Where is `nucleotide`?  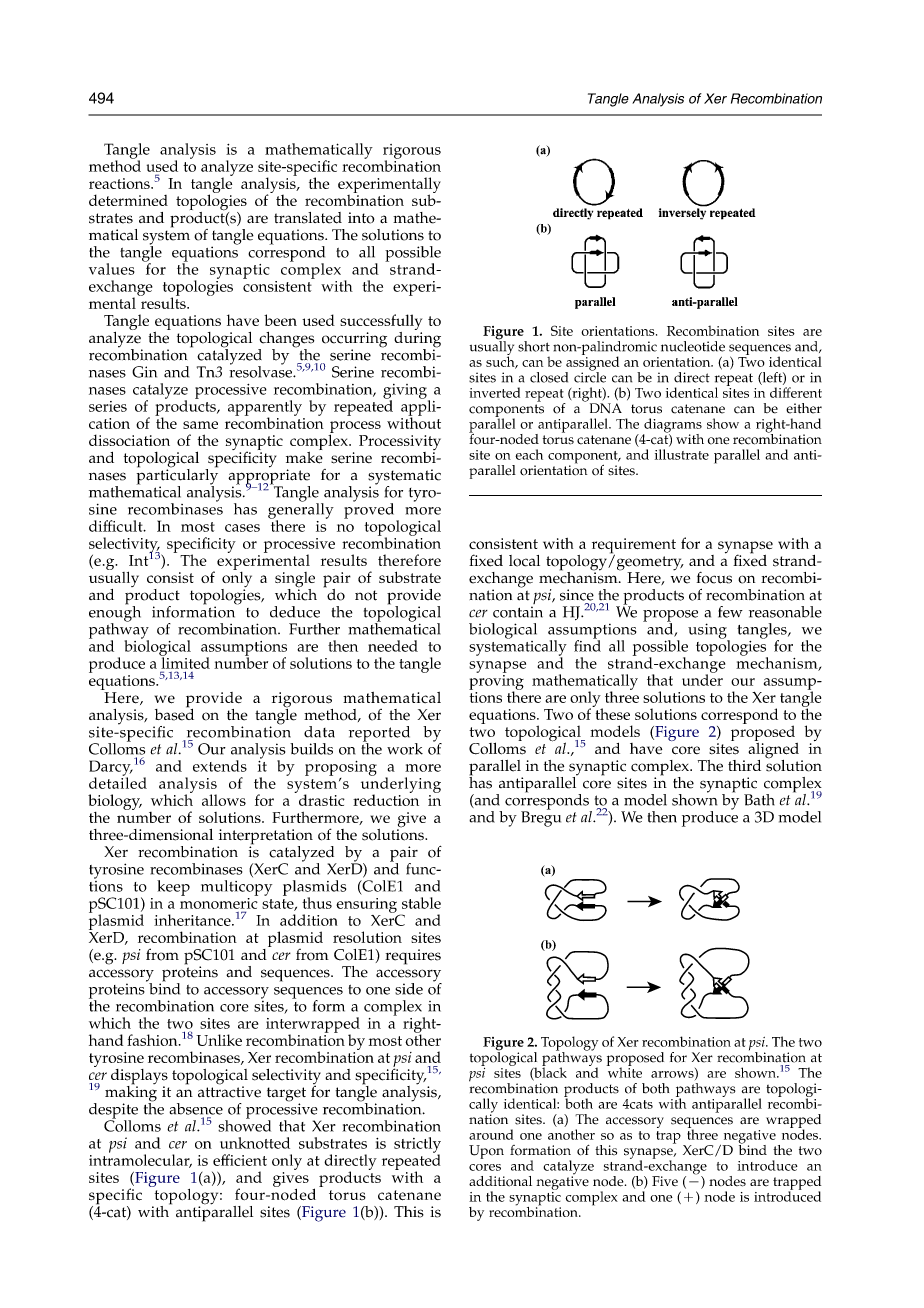 nucleotide is located at coordinates (693, 346).
